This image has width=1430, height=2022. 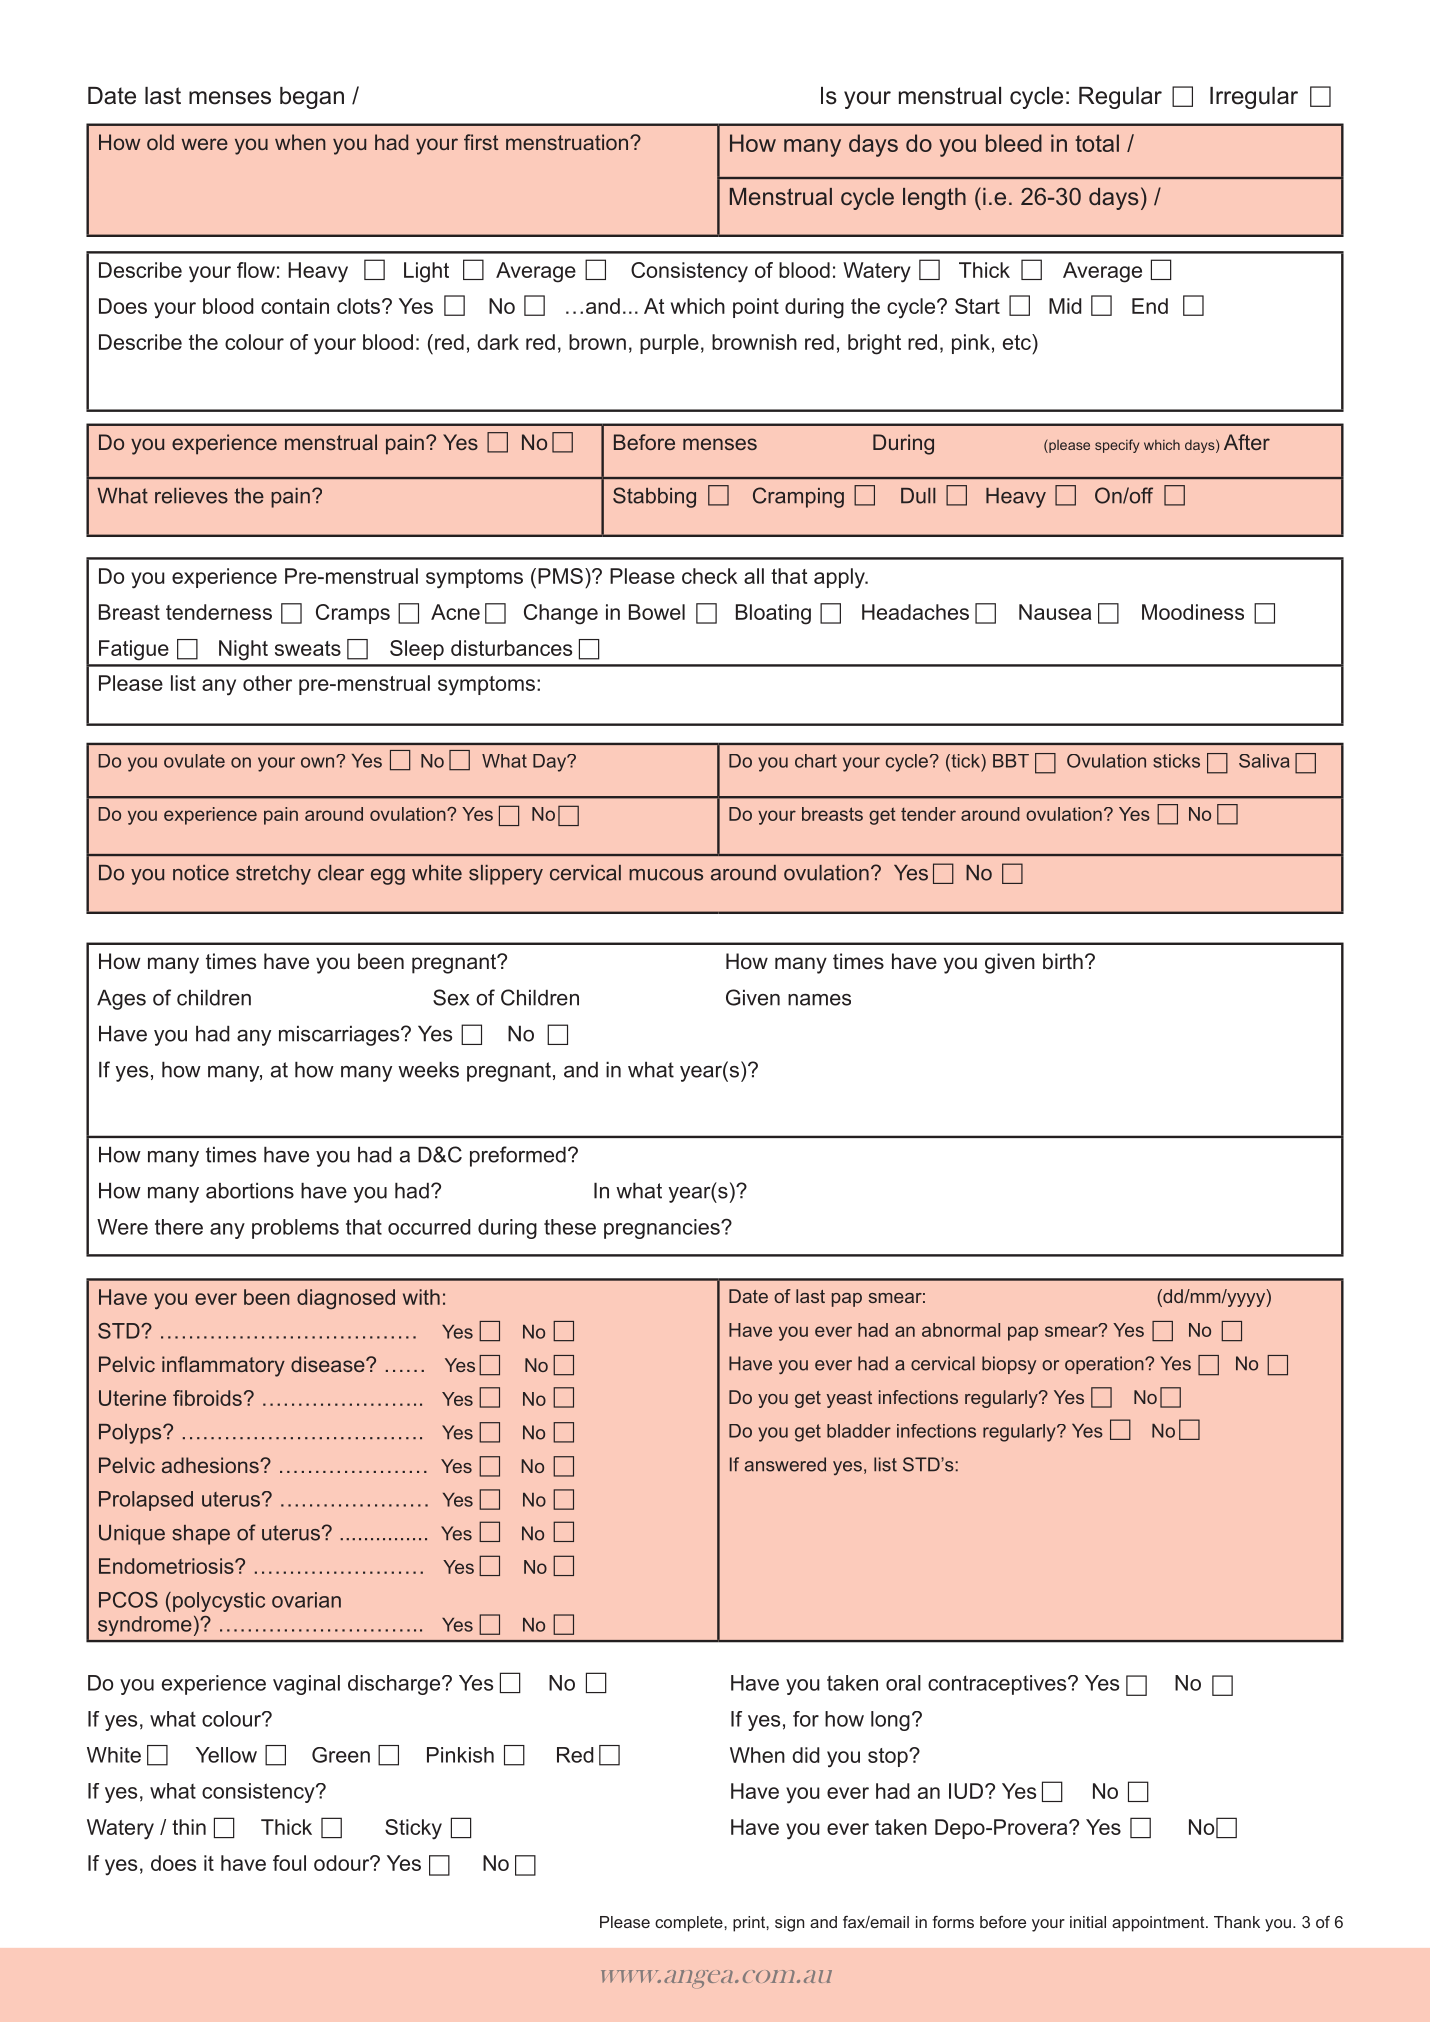 What do you see at coordinates (1063, 961) in the image?
I see `birth` at bounding box center [1063, 961].
